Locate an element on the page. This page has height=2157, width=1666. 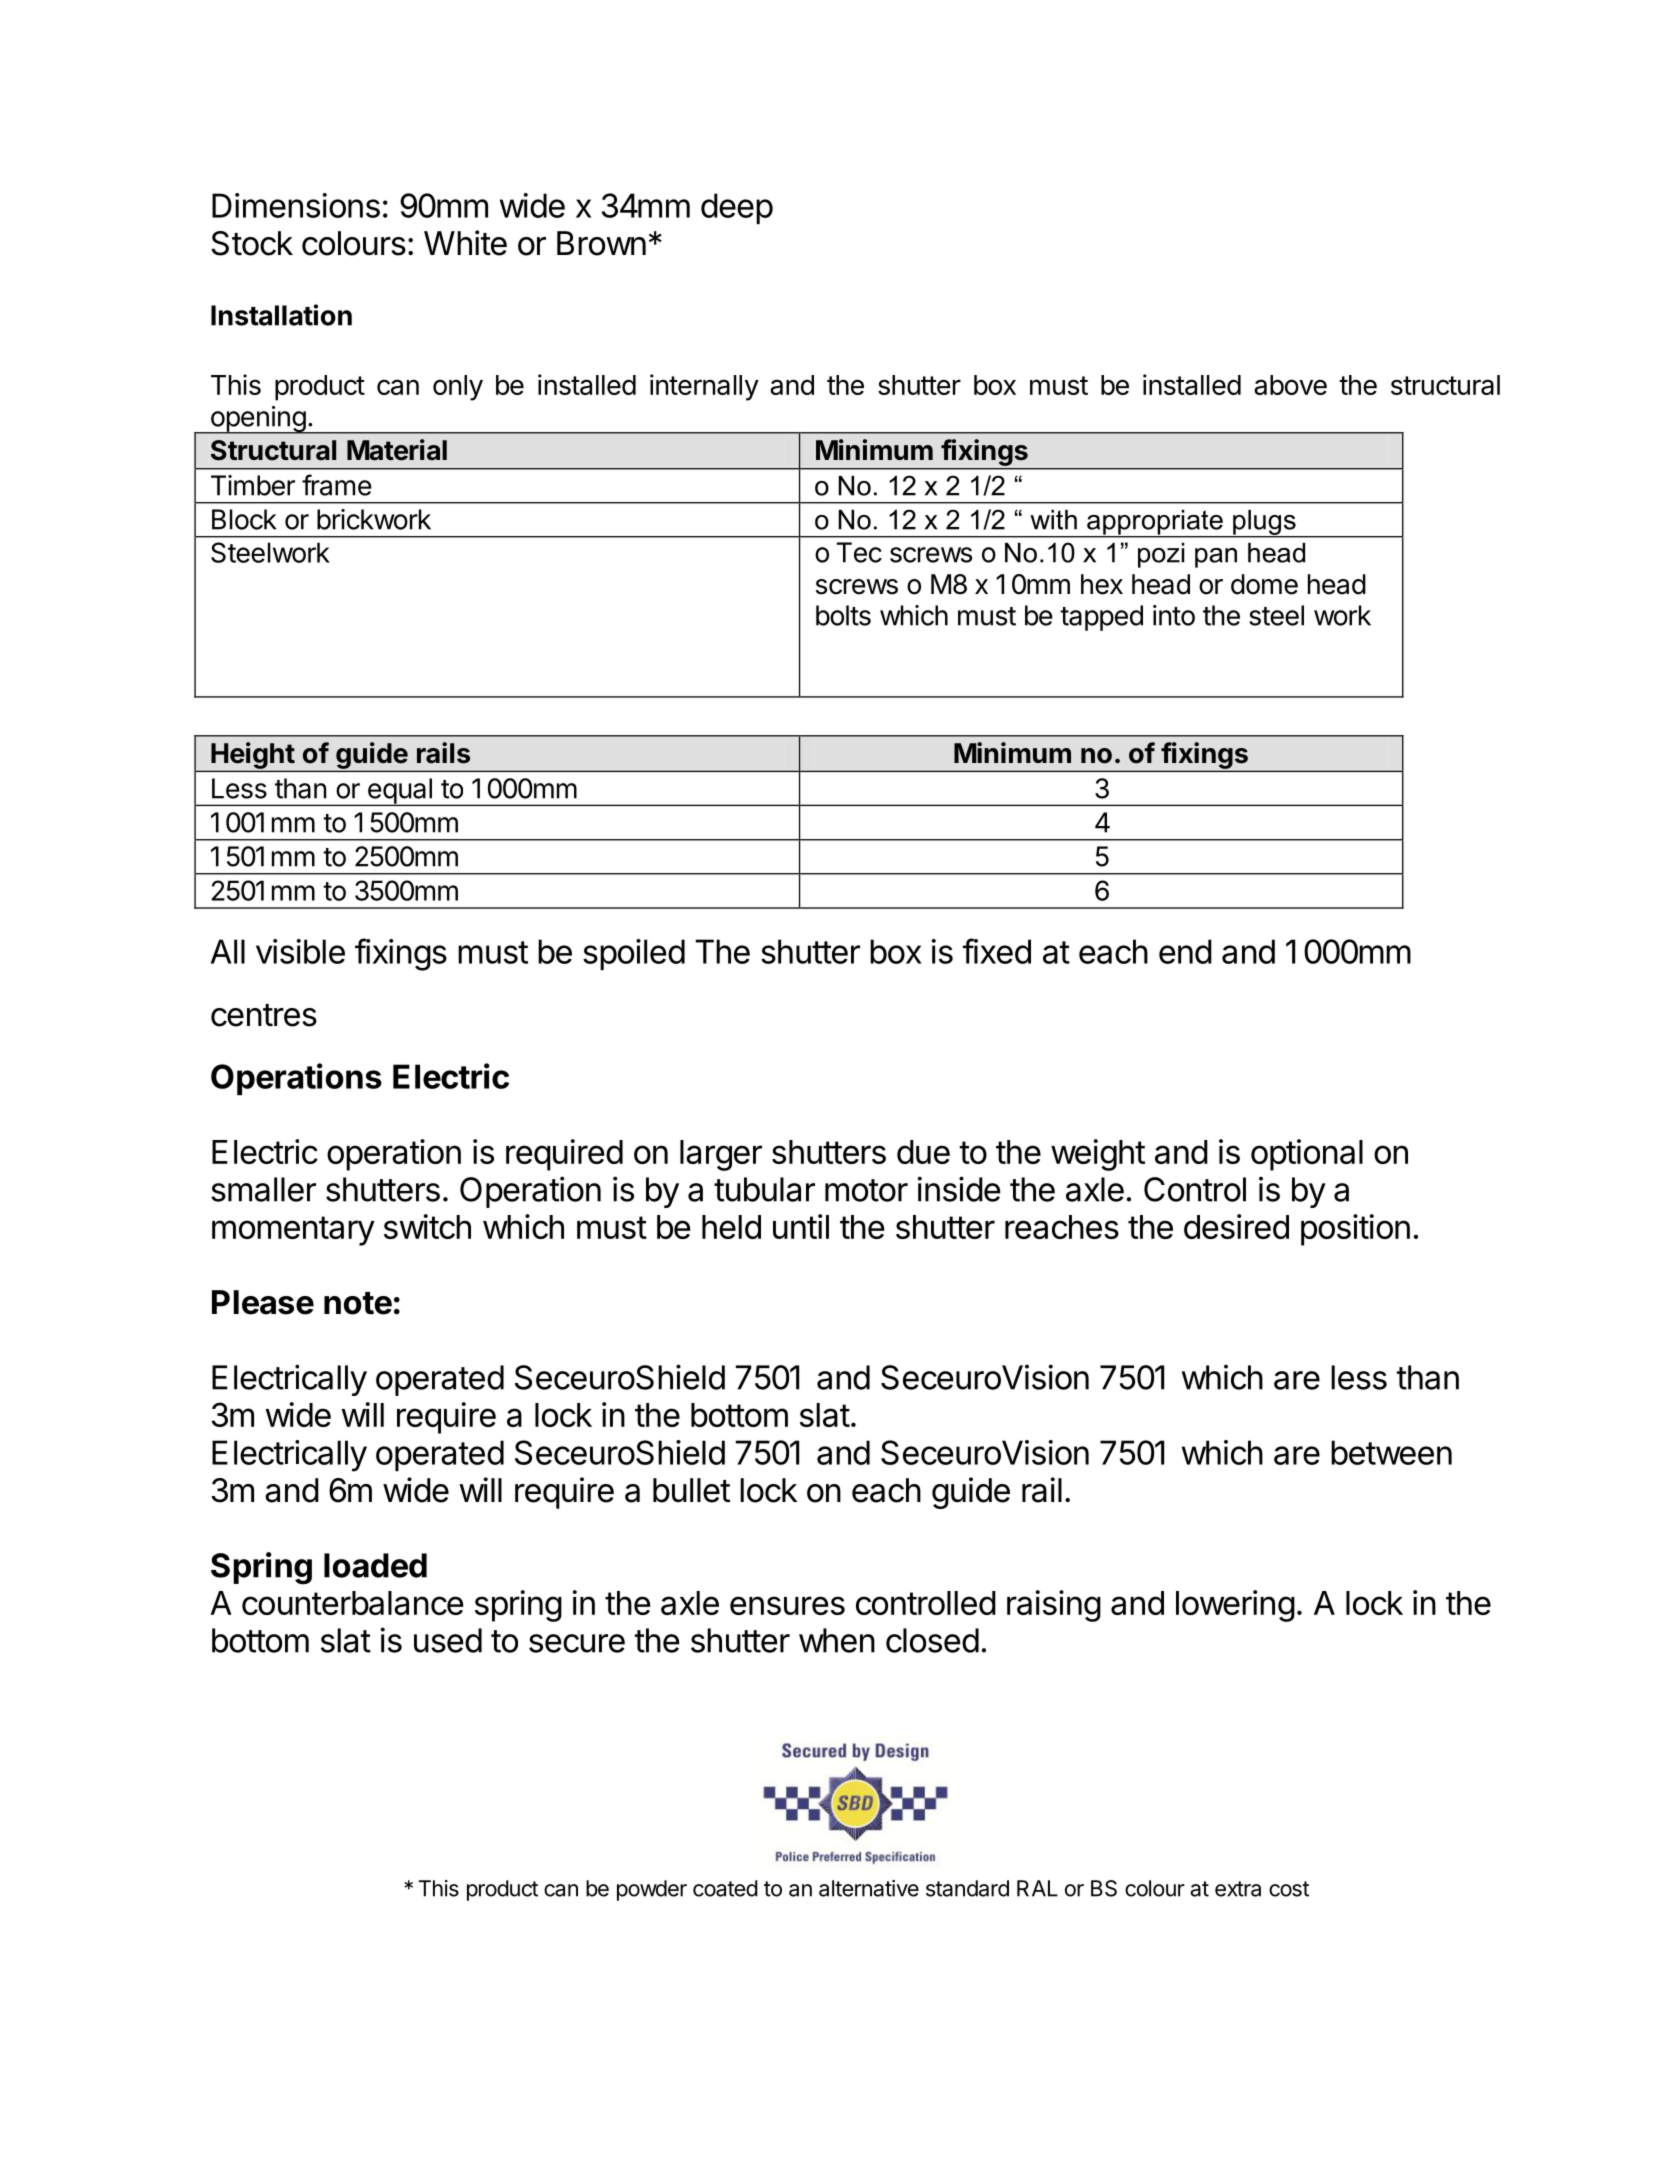
deep is located at coordinates (737, 208).
